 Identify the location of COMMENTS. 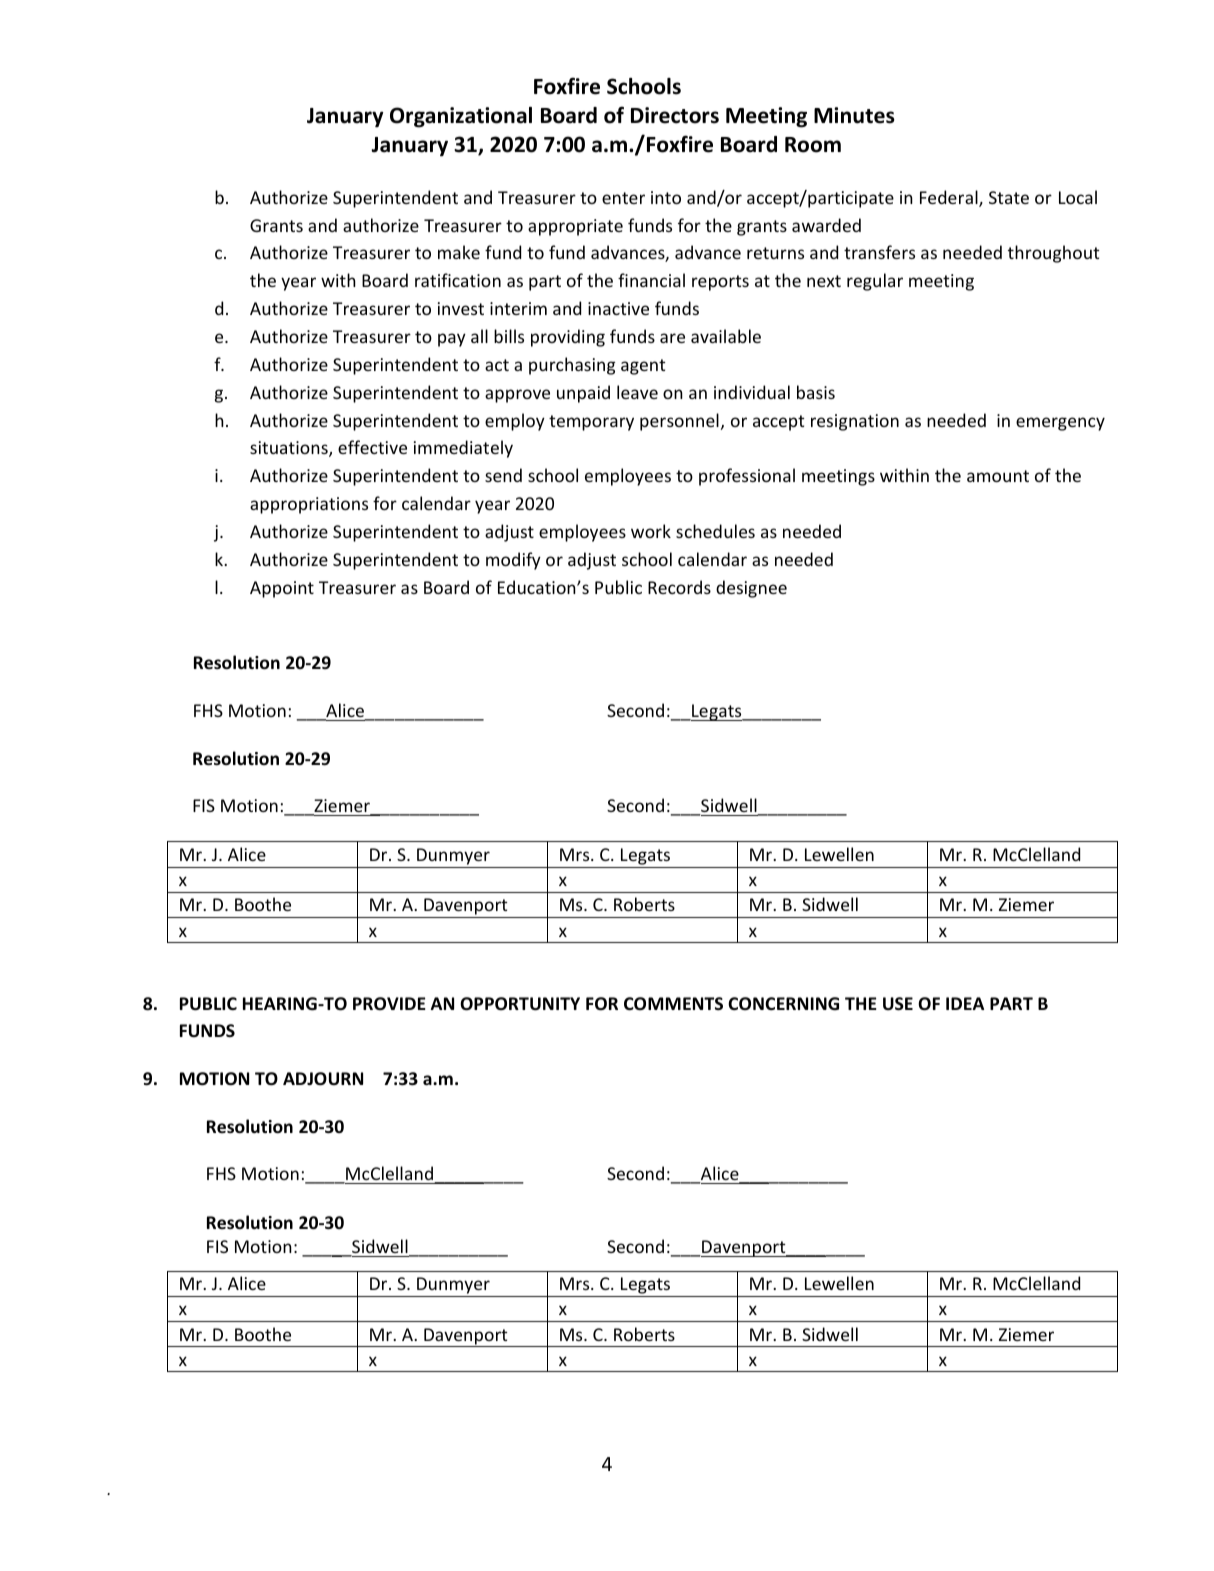
(673, 1003).
